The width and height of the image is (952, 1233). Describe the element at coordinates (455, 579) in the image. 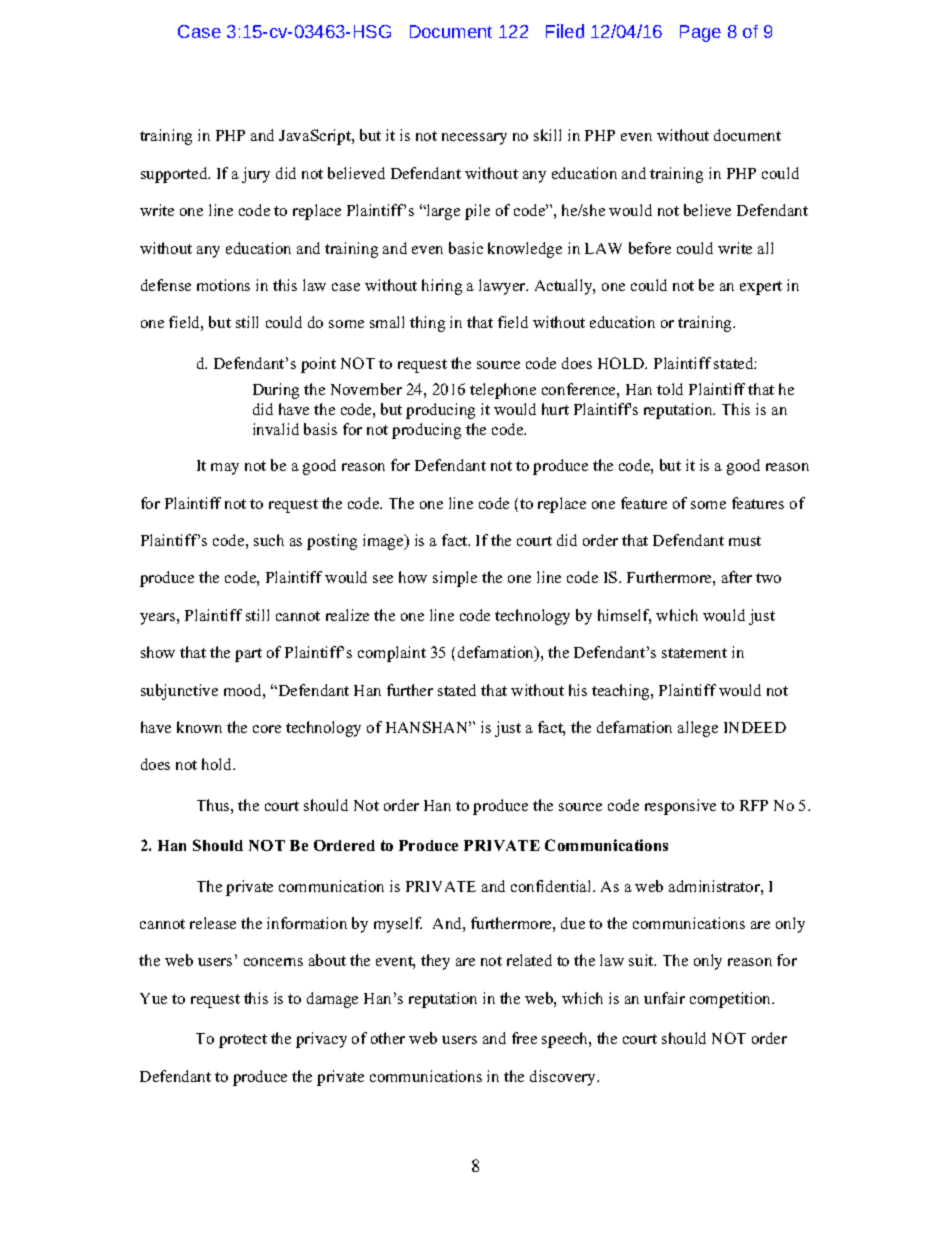

I see `simple` at that location.
